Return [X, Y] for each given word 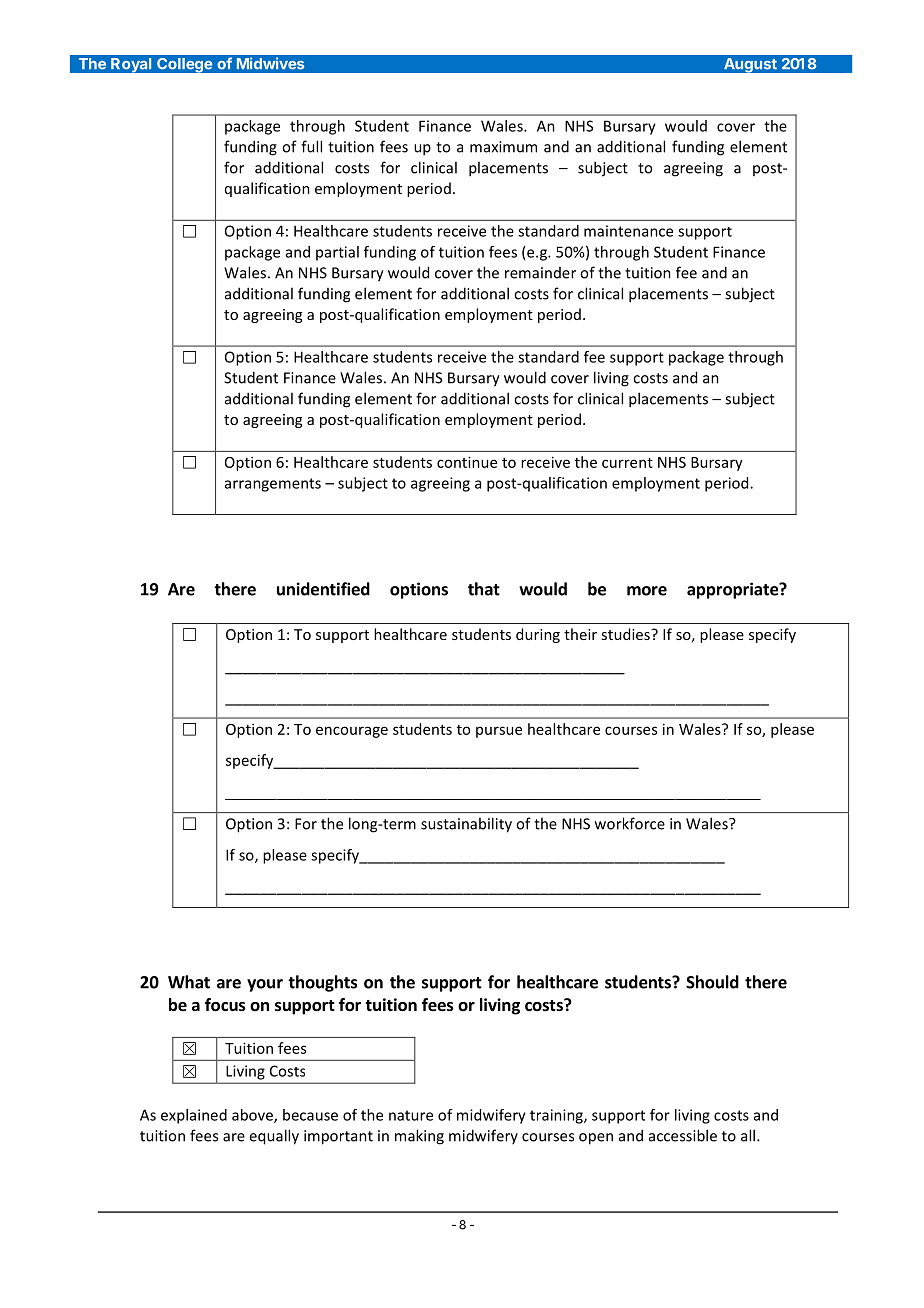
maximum [503, 147]
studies [626, 634]
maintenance [628, 231]
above [253, 1116]
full [311, 146]
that [484, 589]
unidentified [323, 589]
